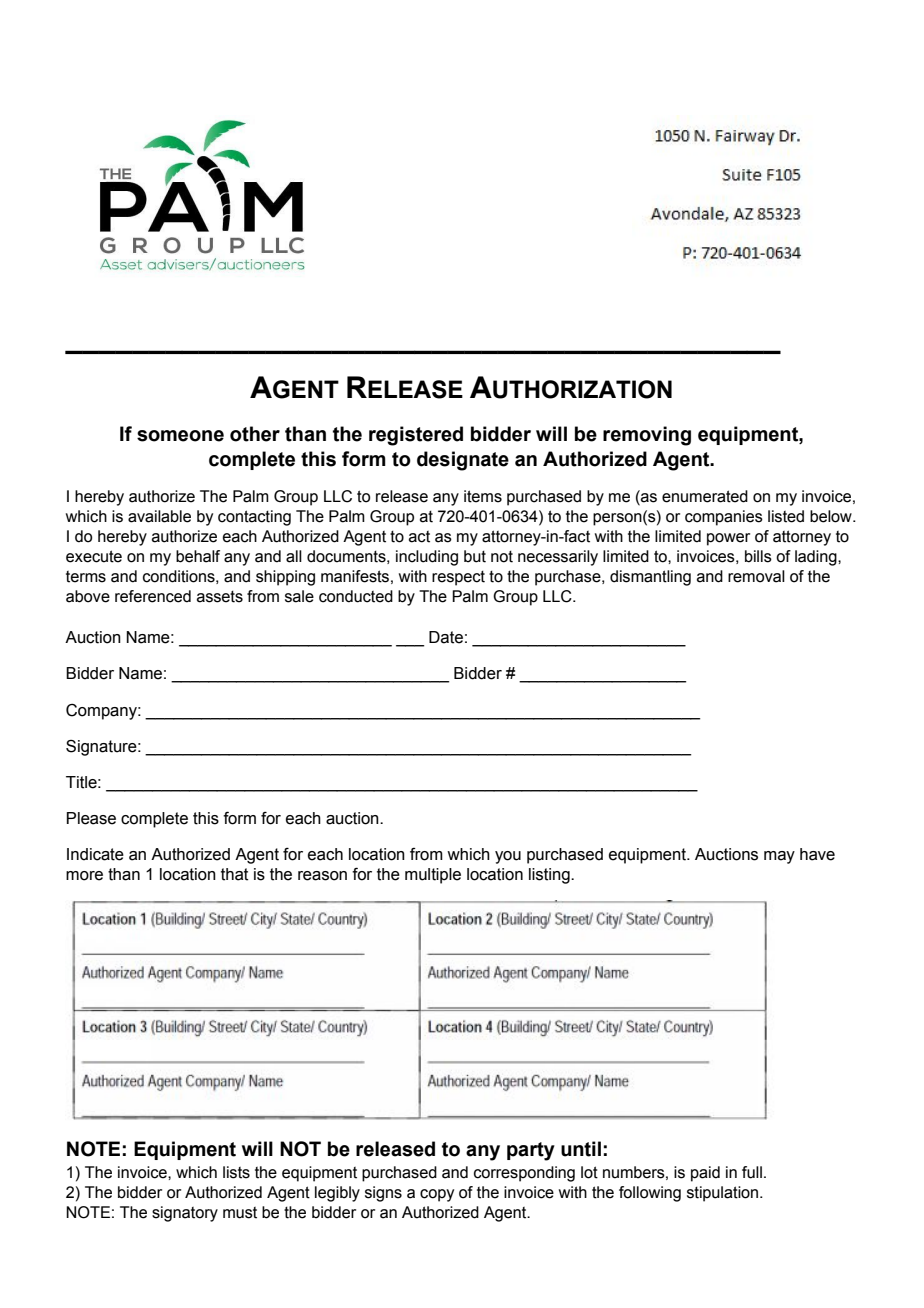 The height and width of the screenshot is (1308, 924). I want to click on Please, so click(91, 818).
